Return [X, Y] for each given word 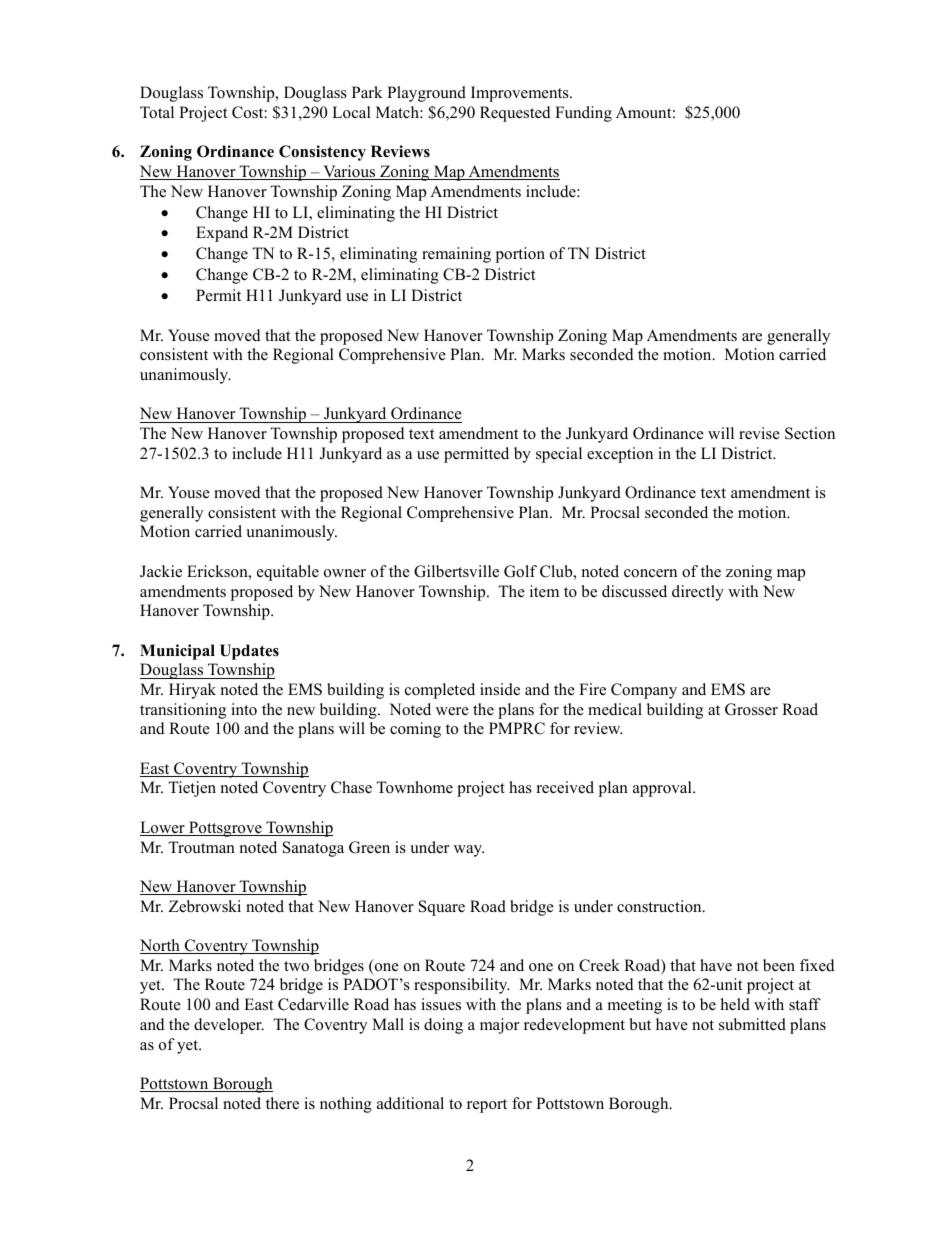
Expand [222, 234]
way [469, 851]
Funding [583, 114]
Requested [515, 114]
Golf [520, 571]
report [487, 1106]
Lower [163, 828]
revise [759, 433]
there [282, 1103]
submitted [752, 1024]
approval [663, 789]
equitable [288, 573]
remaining [456, 255]
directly [698, 593]
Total [157, 112]
